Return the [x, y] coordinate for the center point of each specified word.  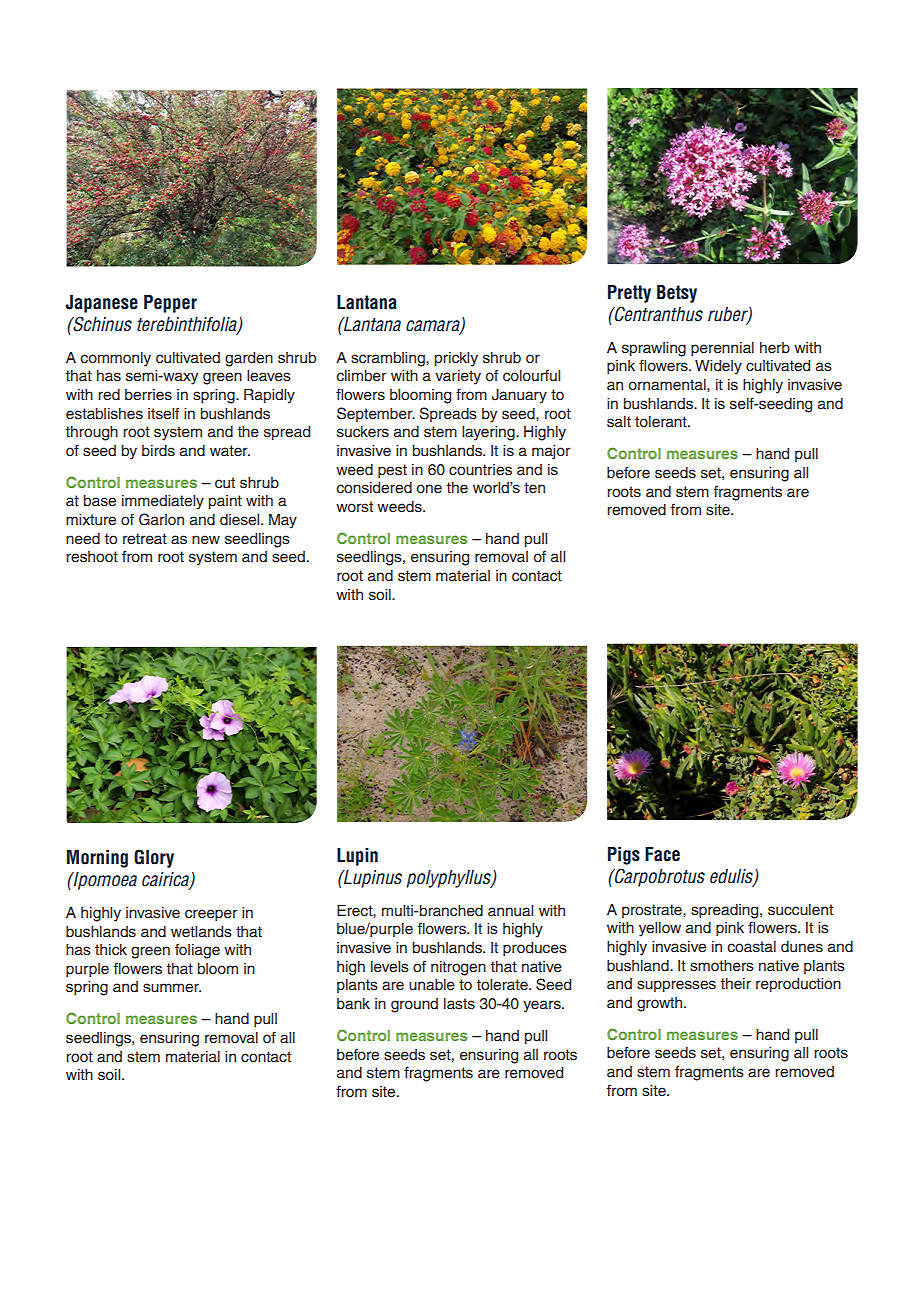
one [429, 489]
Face [662, 854]
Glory [154, 858]
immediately [163, 502]
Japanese [101, 304]
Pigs [624, 856]
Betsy [677, 294]
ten [534, 488]
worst [354, 507]
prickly [456, 359]
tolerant [662, 422]
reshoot [92, 557]
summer [172, 988]
